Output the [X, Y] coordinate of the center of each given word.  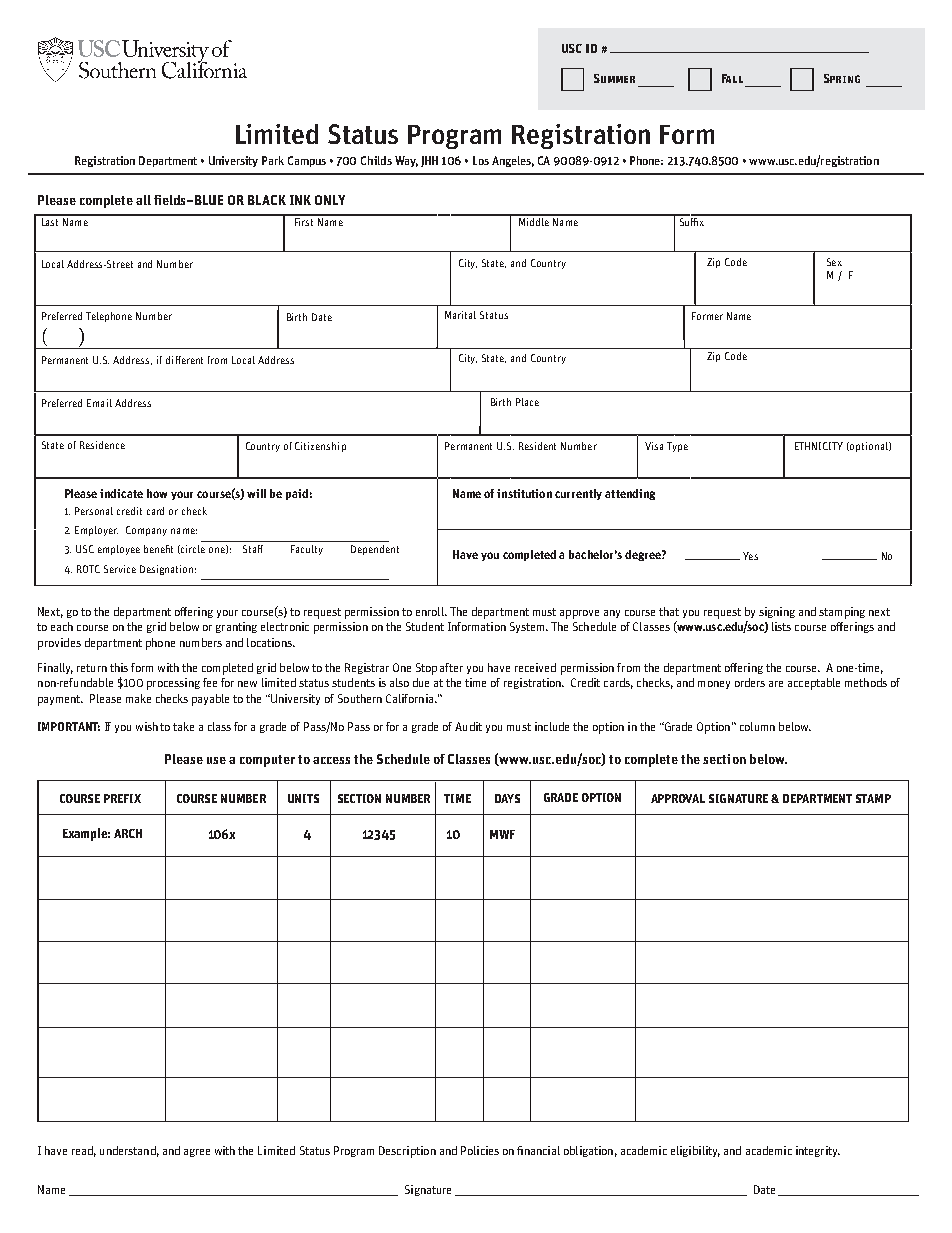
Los [481, 160]
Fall [732, 78]
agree [197, 1153]
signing [777, 612]
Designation [166, 570]
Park [273, 160]
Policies [480, 1150]
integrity [818, 1151]
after [451, 667]
